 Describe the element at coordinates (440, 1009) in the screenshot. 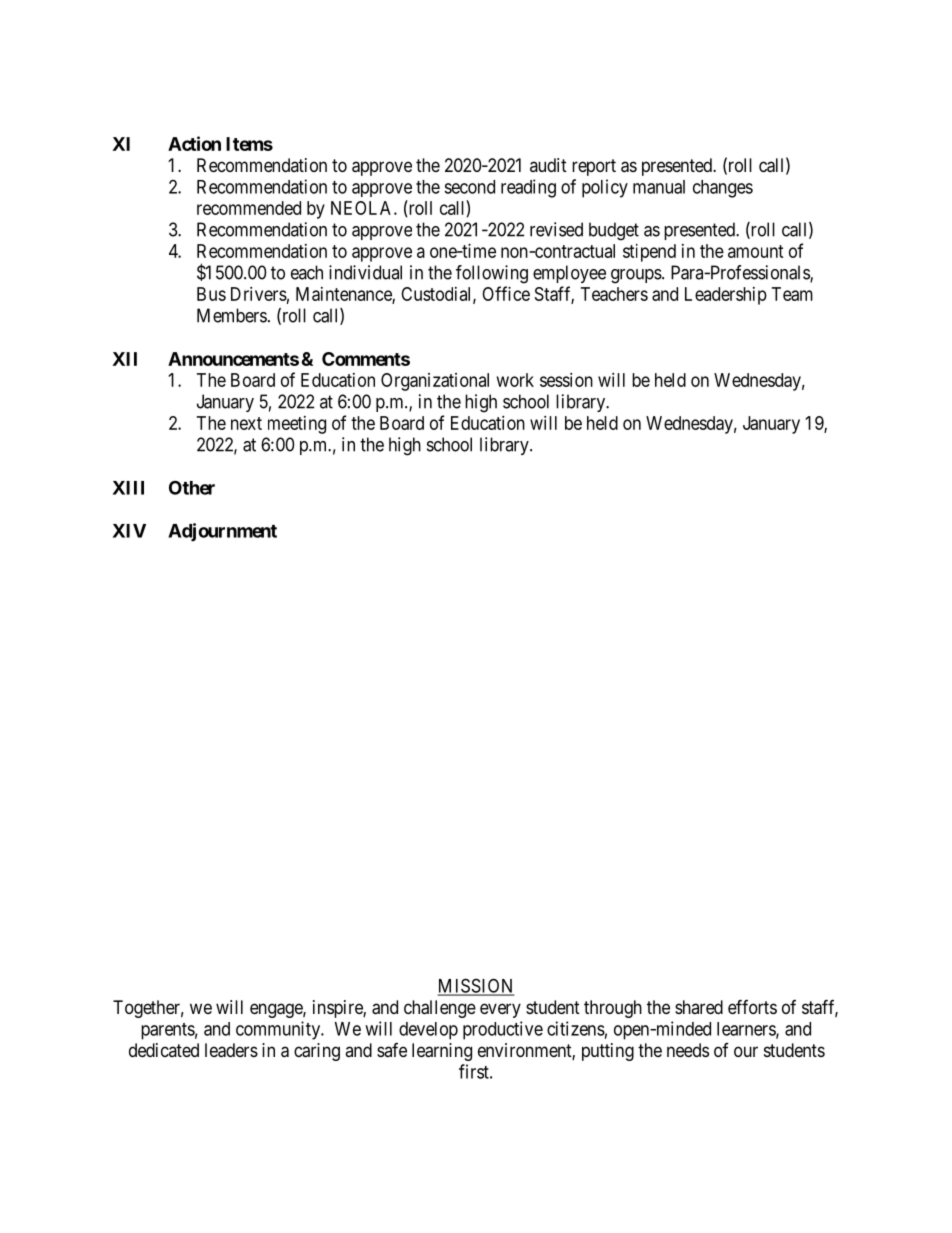

I see `challenge` at that location.
